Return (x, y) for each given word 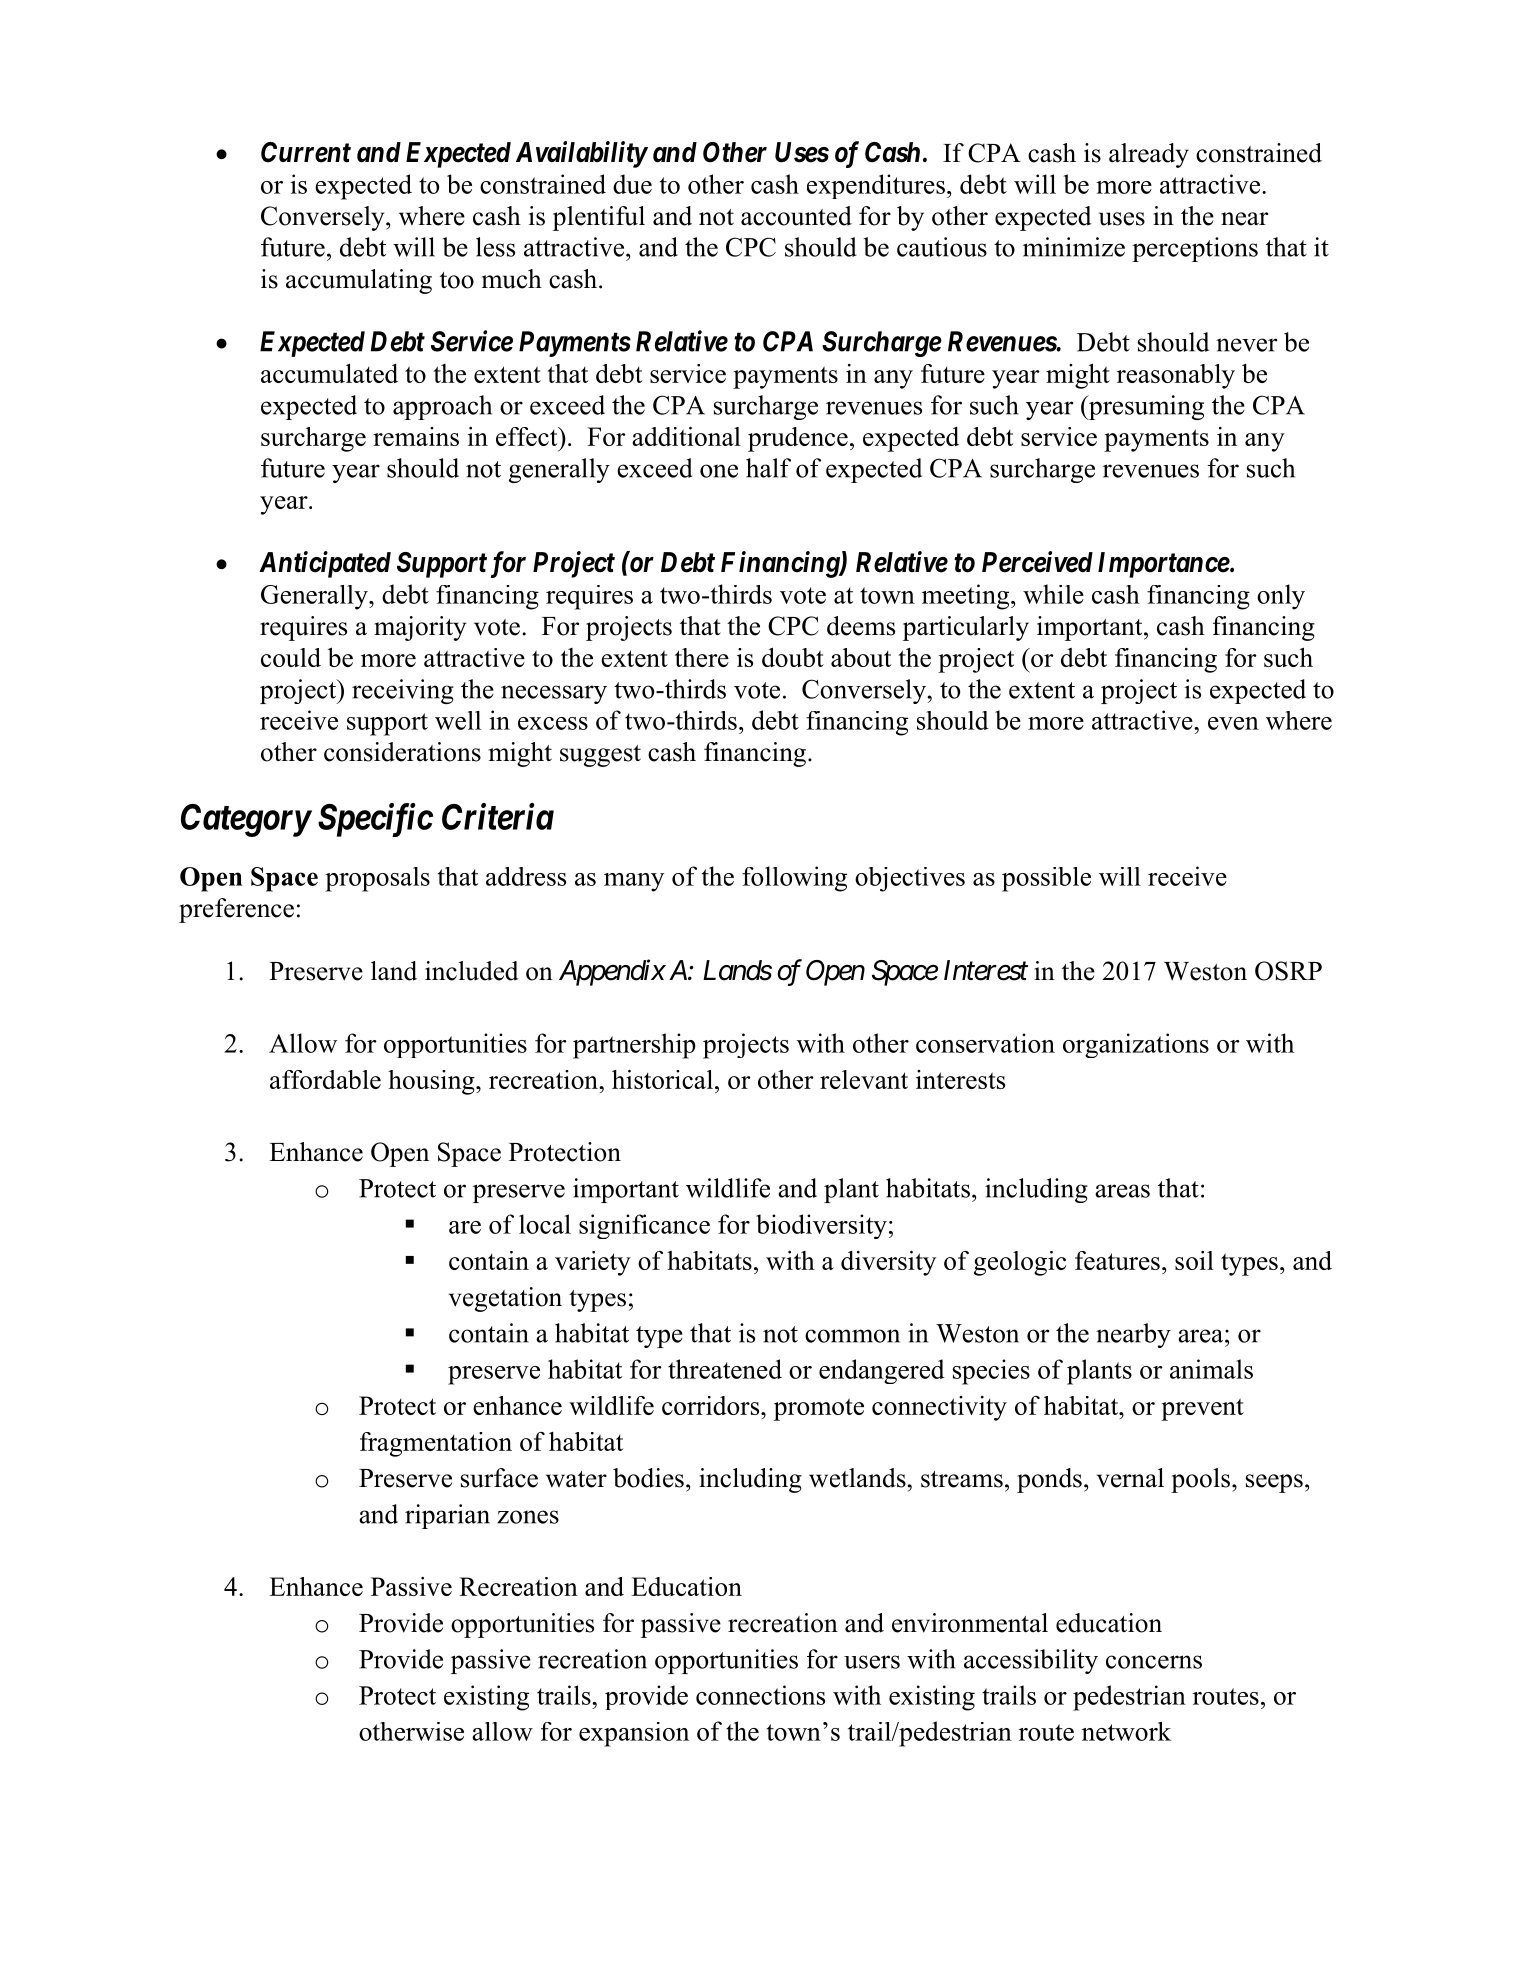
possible (1046, 879)
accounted (796, 216)
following (794, 879)
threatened (725, 1369)
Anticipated (325, 564)
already (1149, 155)
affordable (325, 1079)
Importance (1164, 565)
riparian (447, 1516)
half (768, 468)
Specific (375, 820)
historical (662, 1079)
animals (1211, 1369)
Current (306, 152)
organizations (1136, 1045)
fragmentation (436, 1444)
